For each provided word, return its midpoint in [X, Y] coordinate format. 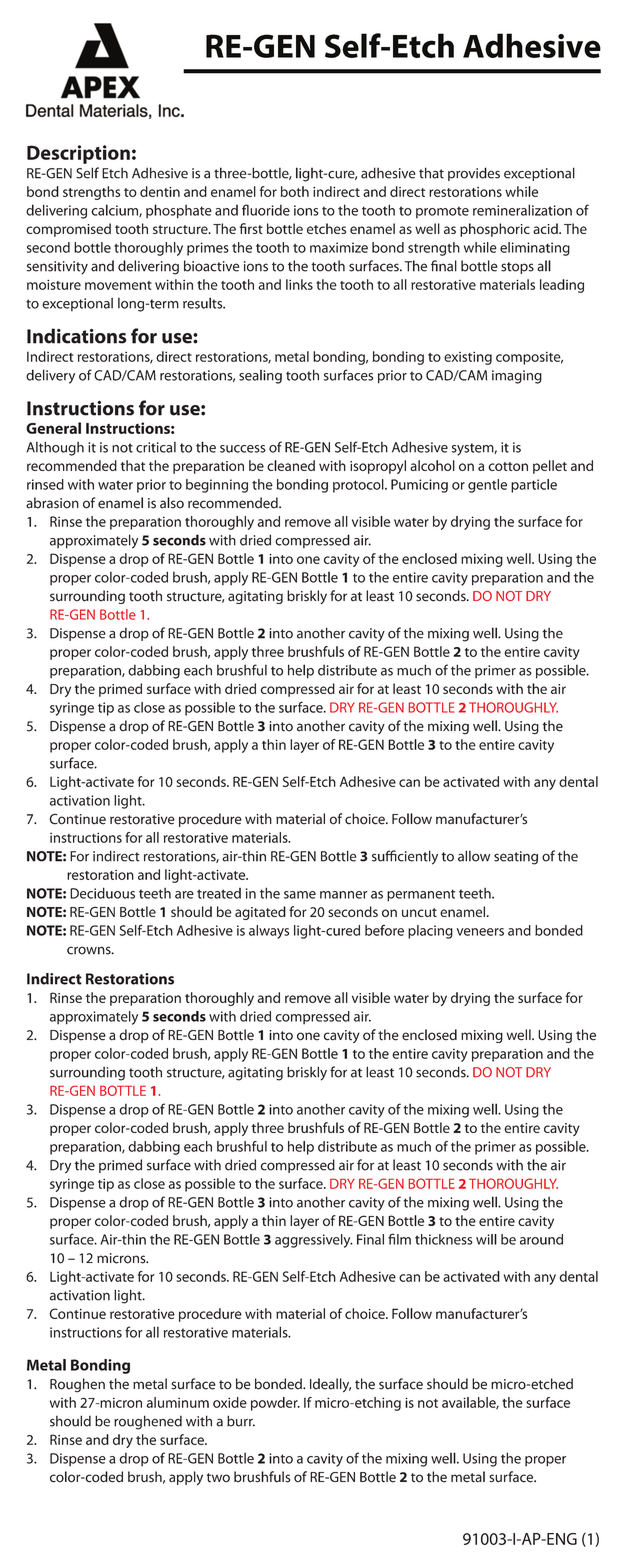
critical [156, 447]
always [269, 932]
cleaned [291, 465]
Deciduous [102, 893]
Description [78, 154]
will [486, 1239]
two [218, 1478]
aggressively [314, 1241]
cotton [508, 466]
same [300, 895]
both [294, 191]
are [184, 895]
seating [516, 858]
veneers [480, 932]
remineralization [522, 210]
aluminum [178, 1402]
